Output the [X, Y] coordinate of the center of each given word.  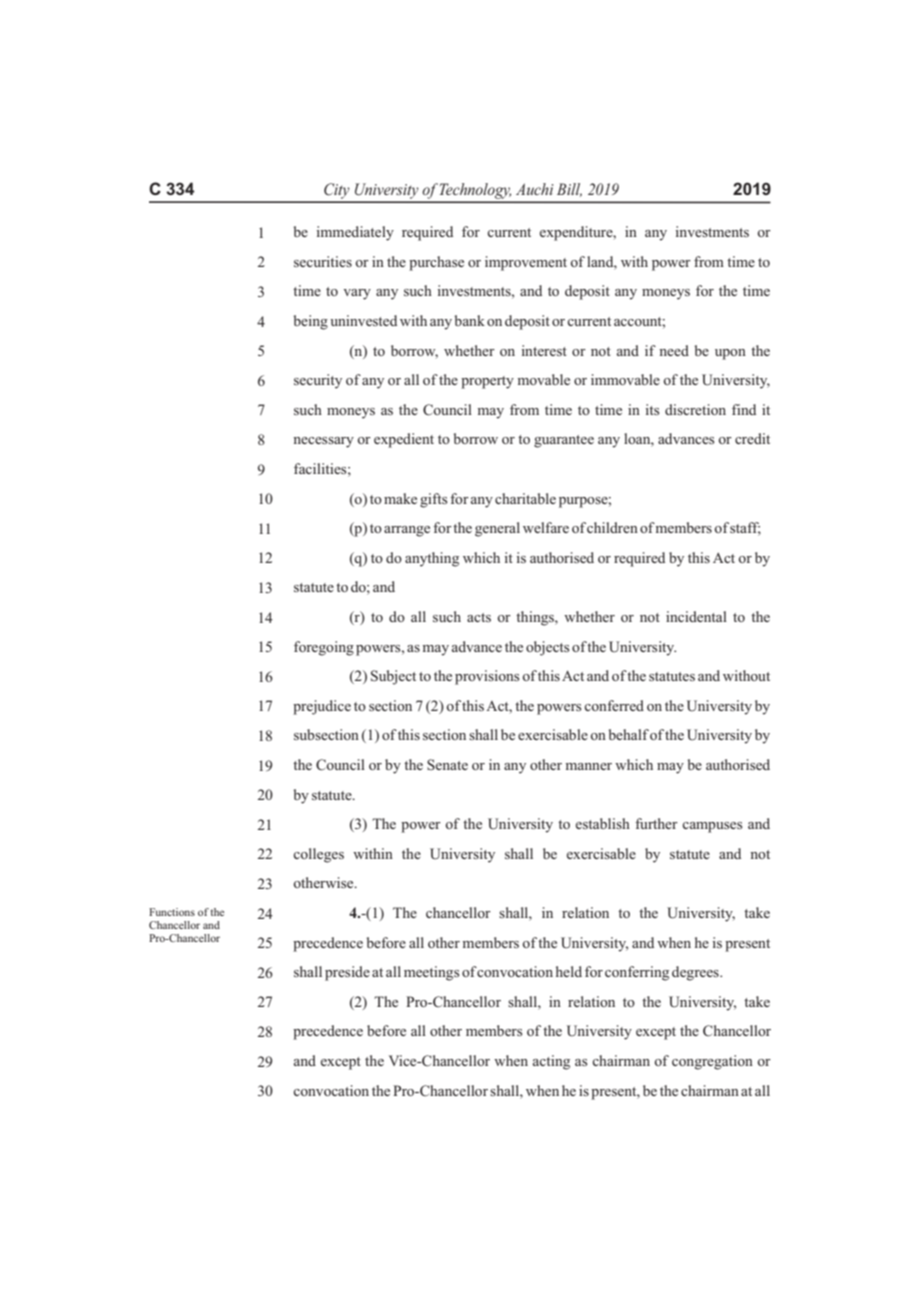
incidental [696, 616]
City [337, 192]
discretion [695, 409]
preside [347, 973]
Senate [447, 764]
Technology [475, 192]
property [487, 382]
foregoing [324, 648]
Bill [569, 190]
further [656, 823]
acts [479, 617]
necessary [323, 442]
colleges [318, 855]
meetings [432, 973]
